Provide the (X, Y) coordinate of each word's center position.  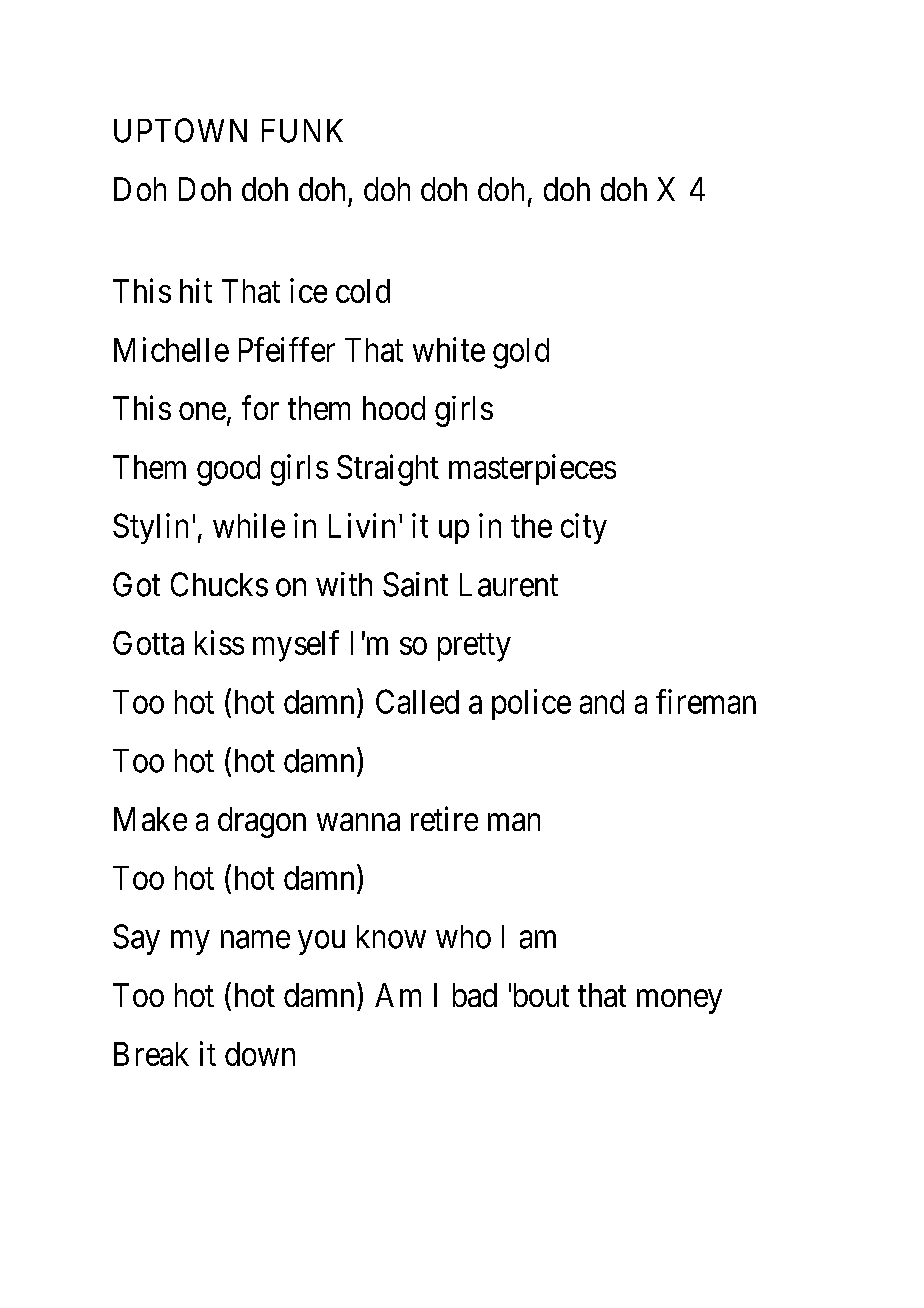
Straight (388, 470)
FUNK (302, 131)
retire (444, 818)
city (584, 528)
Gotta (148, 643)
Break (151, 1054)
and (602, 702)
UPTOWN (180, 130)
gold (521, 353)
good (228, 470)
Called (417, 701)
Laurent (509, 585)
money (679, 1002)
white (449, 349)
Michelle (171, 349)
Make (150, 819)
